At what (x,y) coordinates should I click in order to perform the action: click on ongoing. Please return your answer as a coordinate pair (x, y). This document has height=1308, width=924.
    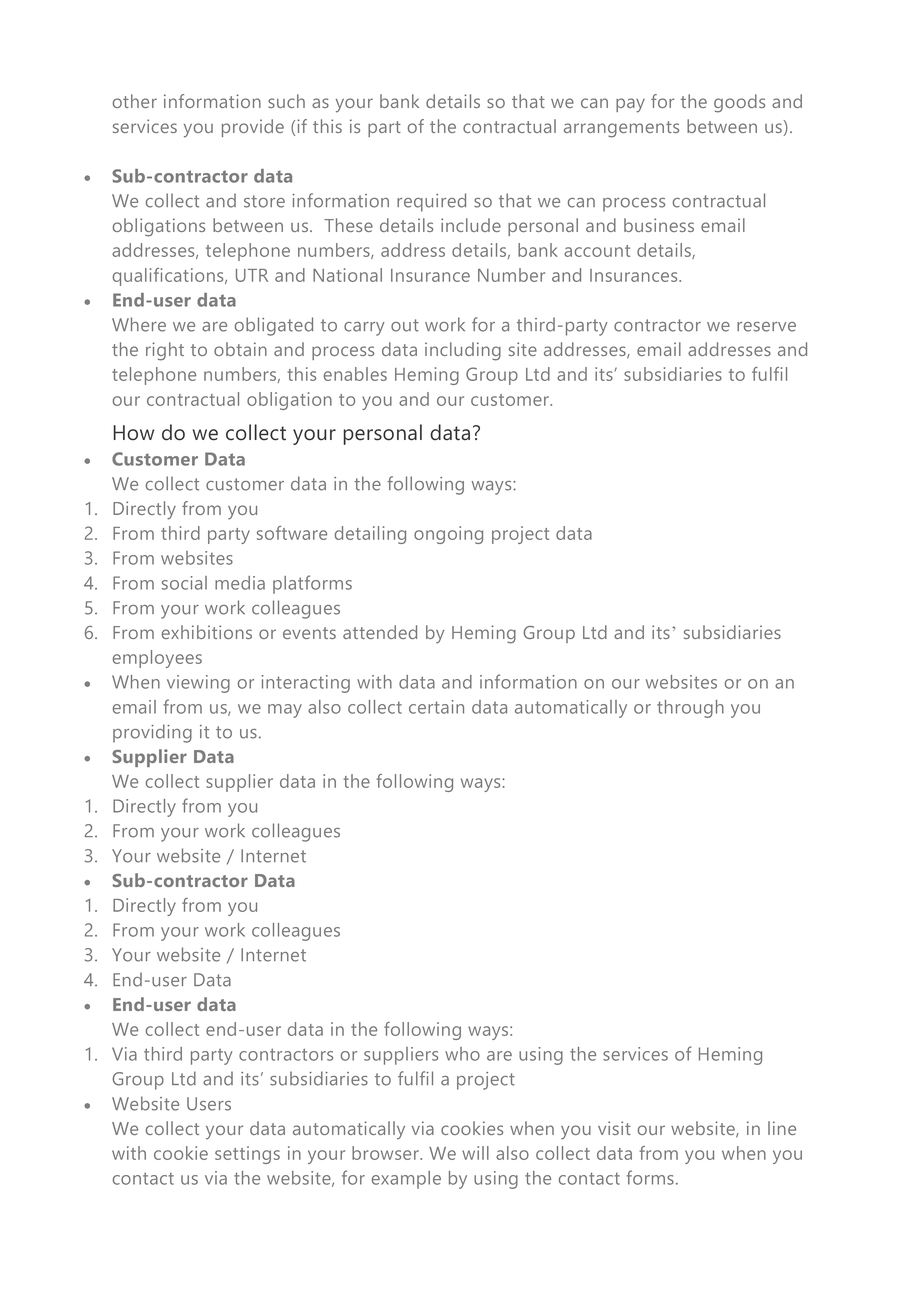
    Looking at the image, I should click on (448, 535).
